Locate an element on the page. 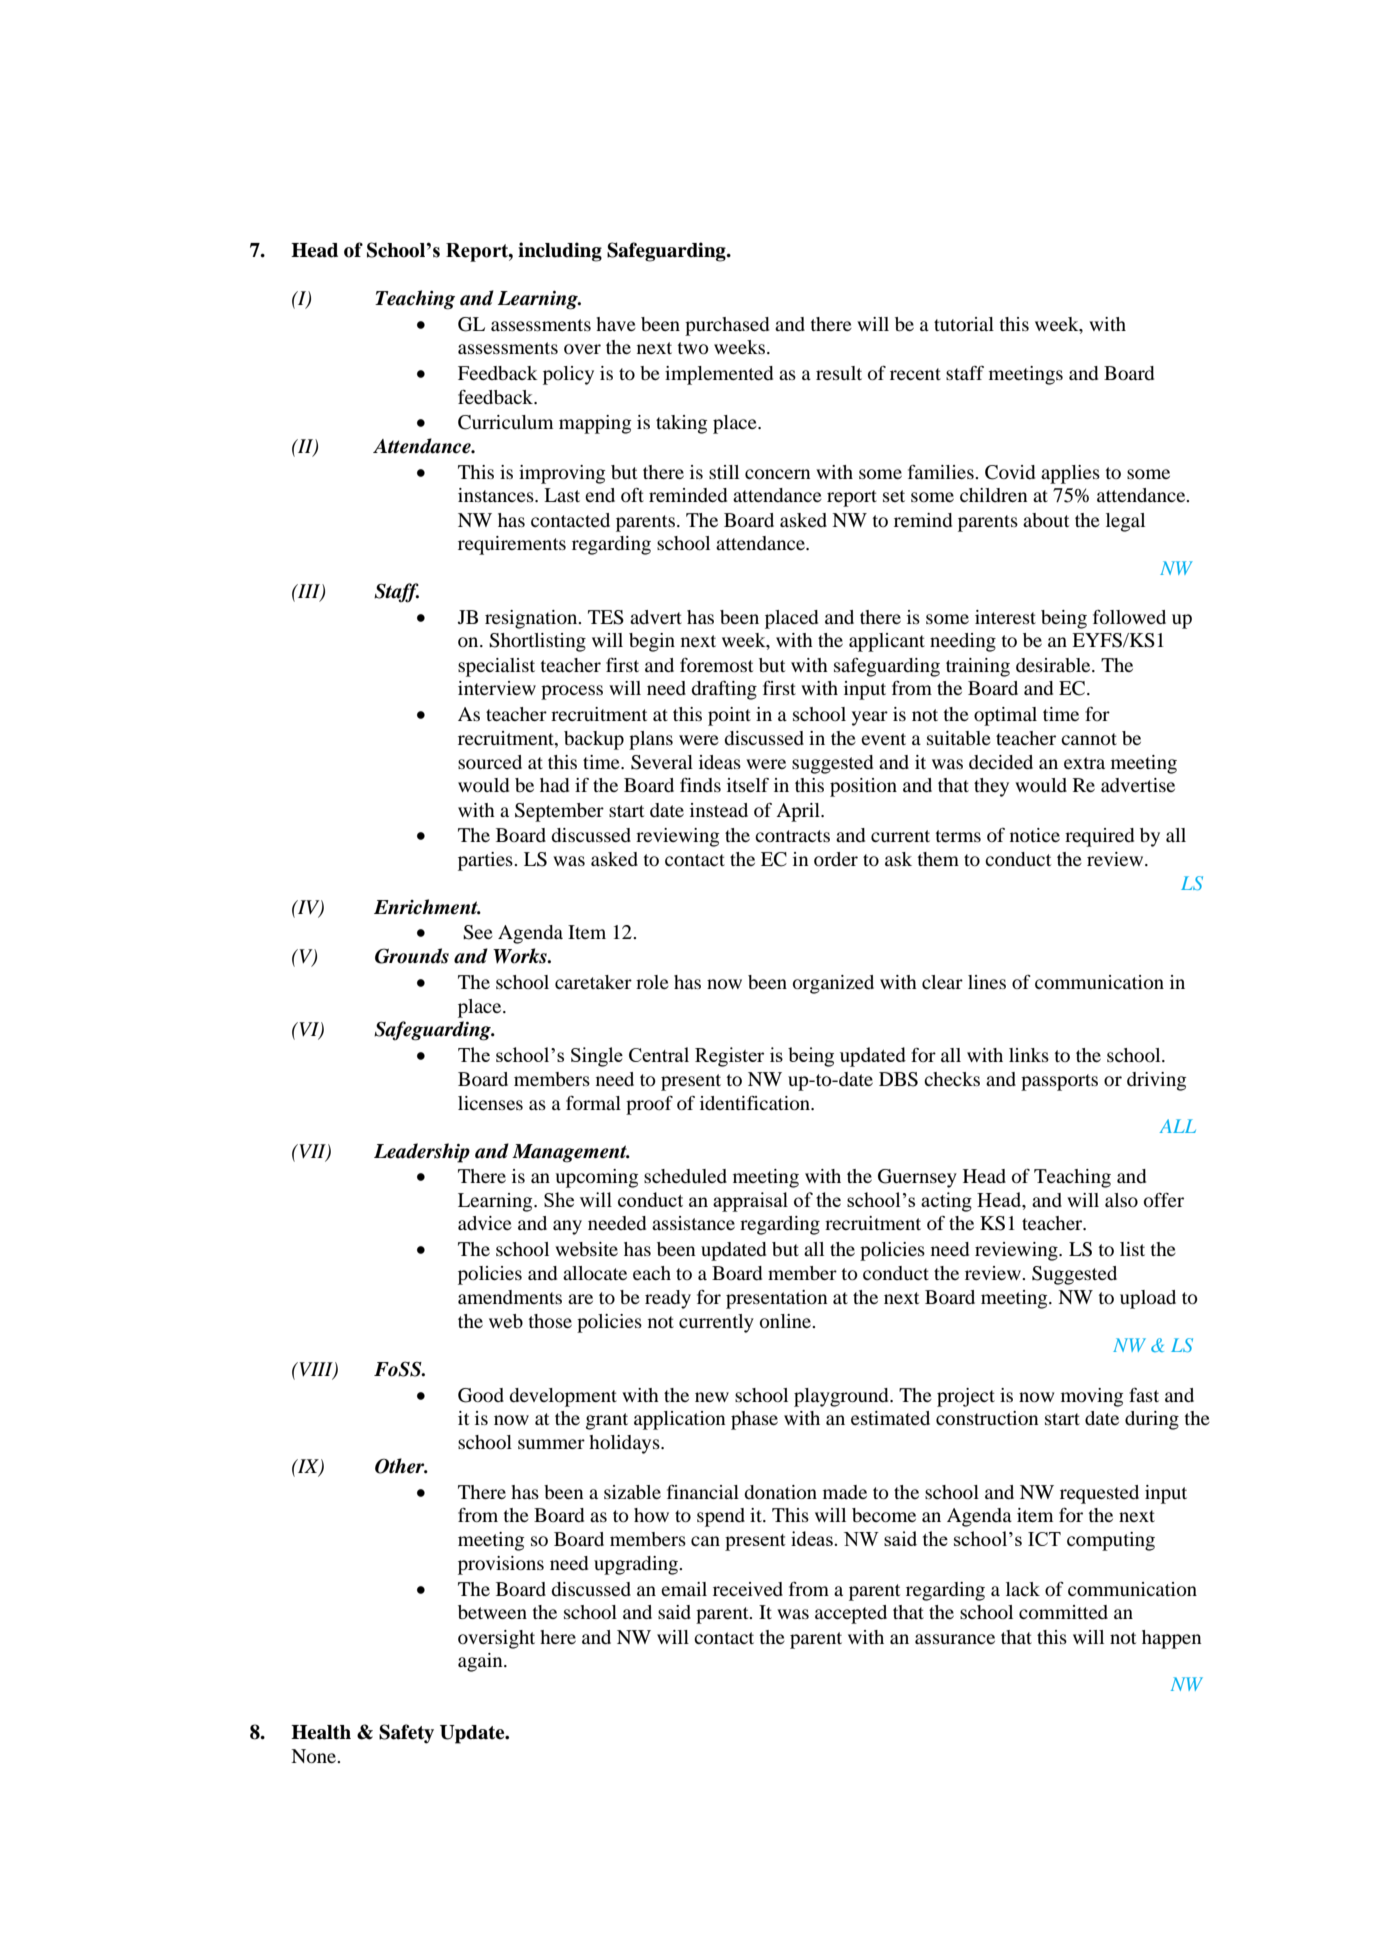 The width and height of the document is (1376, 1946). tutorial is located at coordinates (964, 324).
